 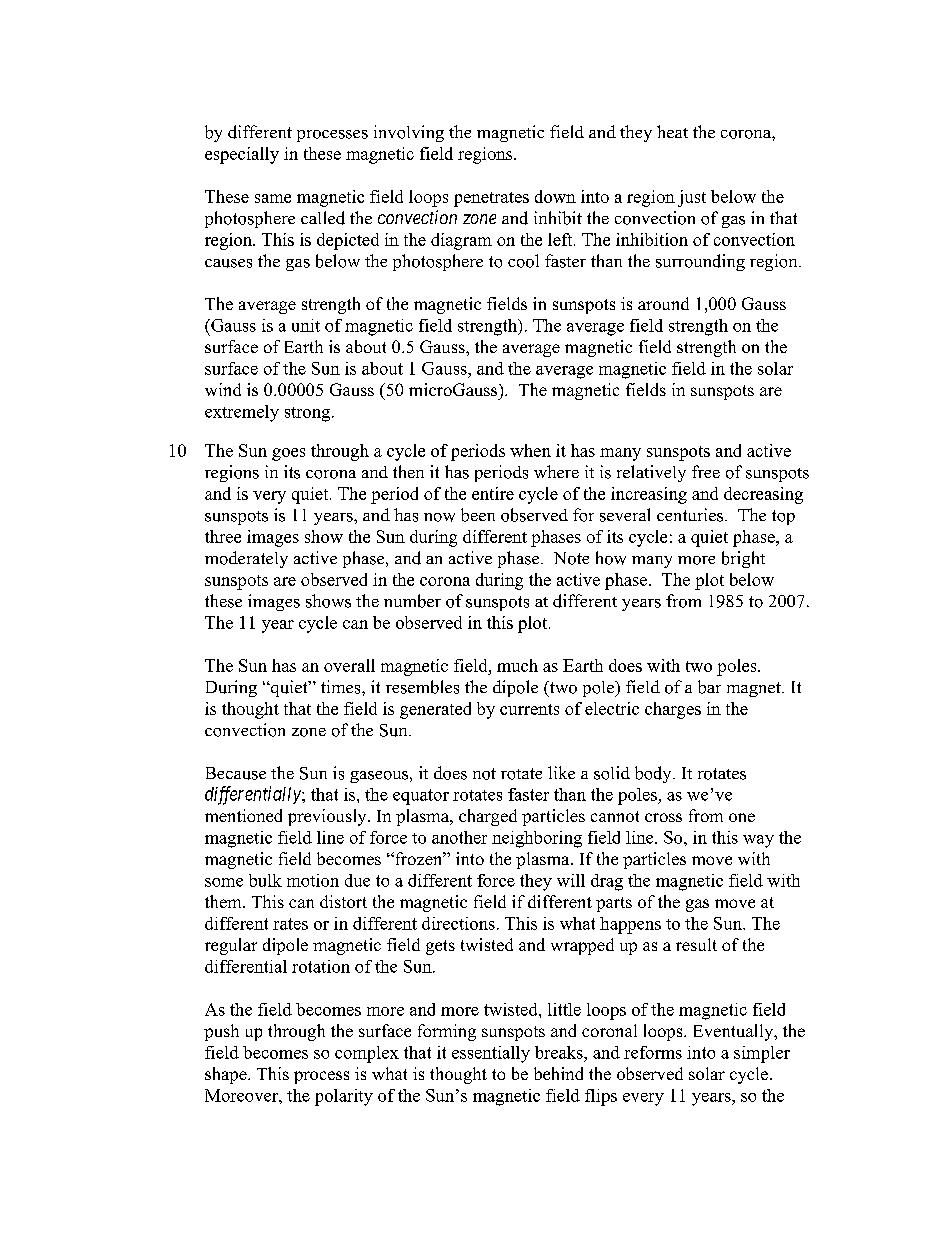 What do you see at coordinates (555, 196) in the screenshot?
I see `down` at bounding box center [555, 196].
